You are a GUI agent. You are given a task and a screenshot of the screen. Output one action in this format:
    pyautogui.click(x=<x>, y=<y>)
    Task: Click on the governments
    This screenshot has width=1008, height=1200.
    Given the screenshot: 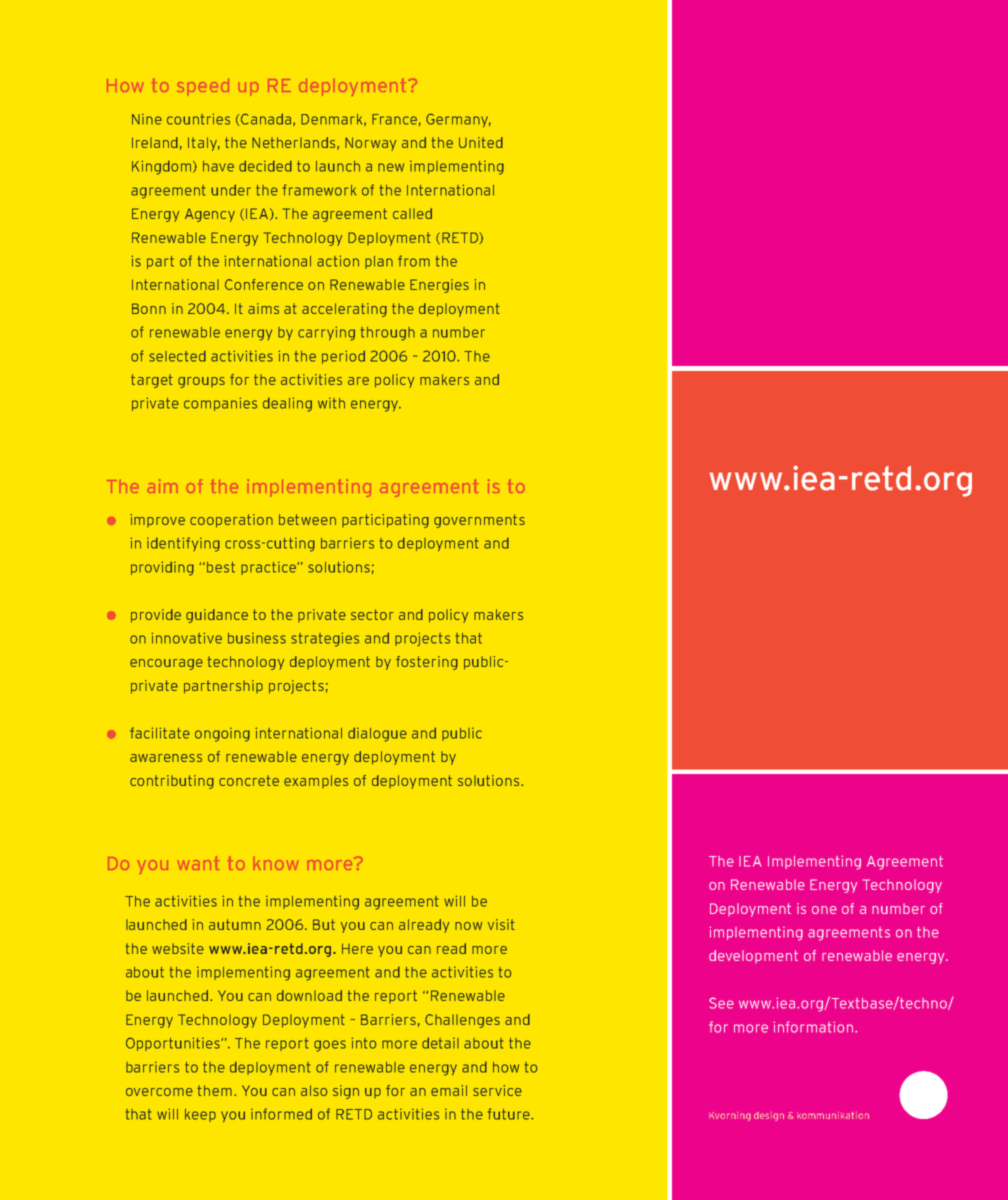 What is the action you would take?
    pyautogui.click(x=479, y=521)
